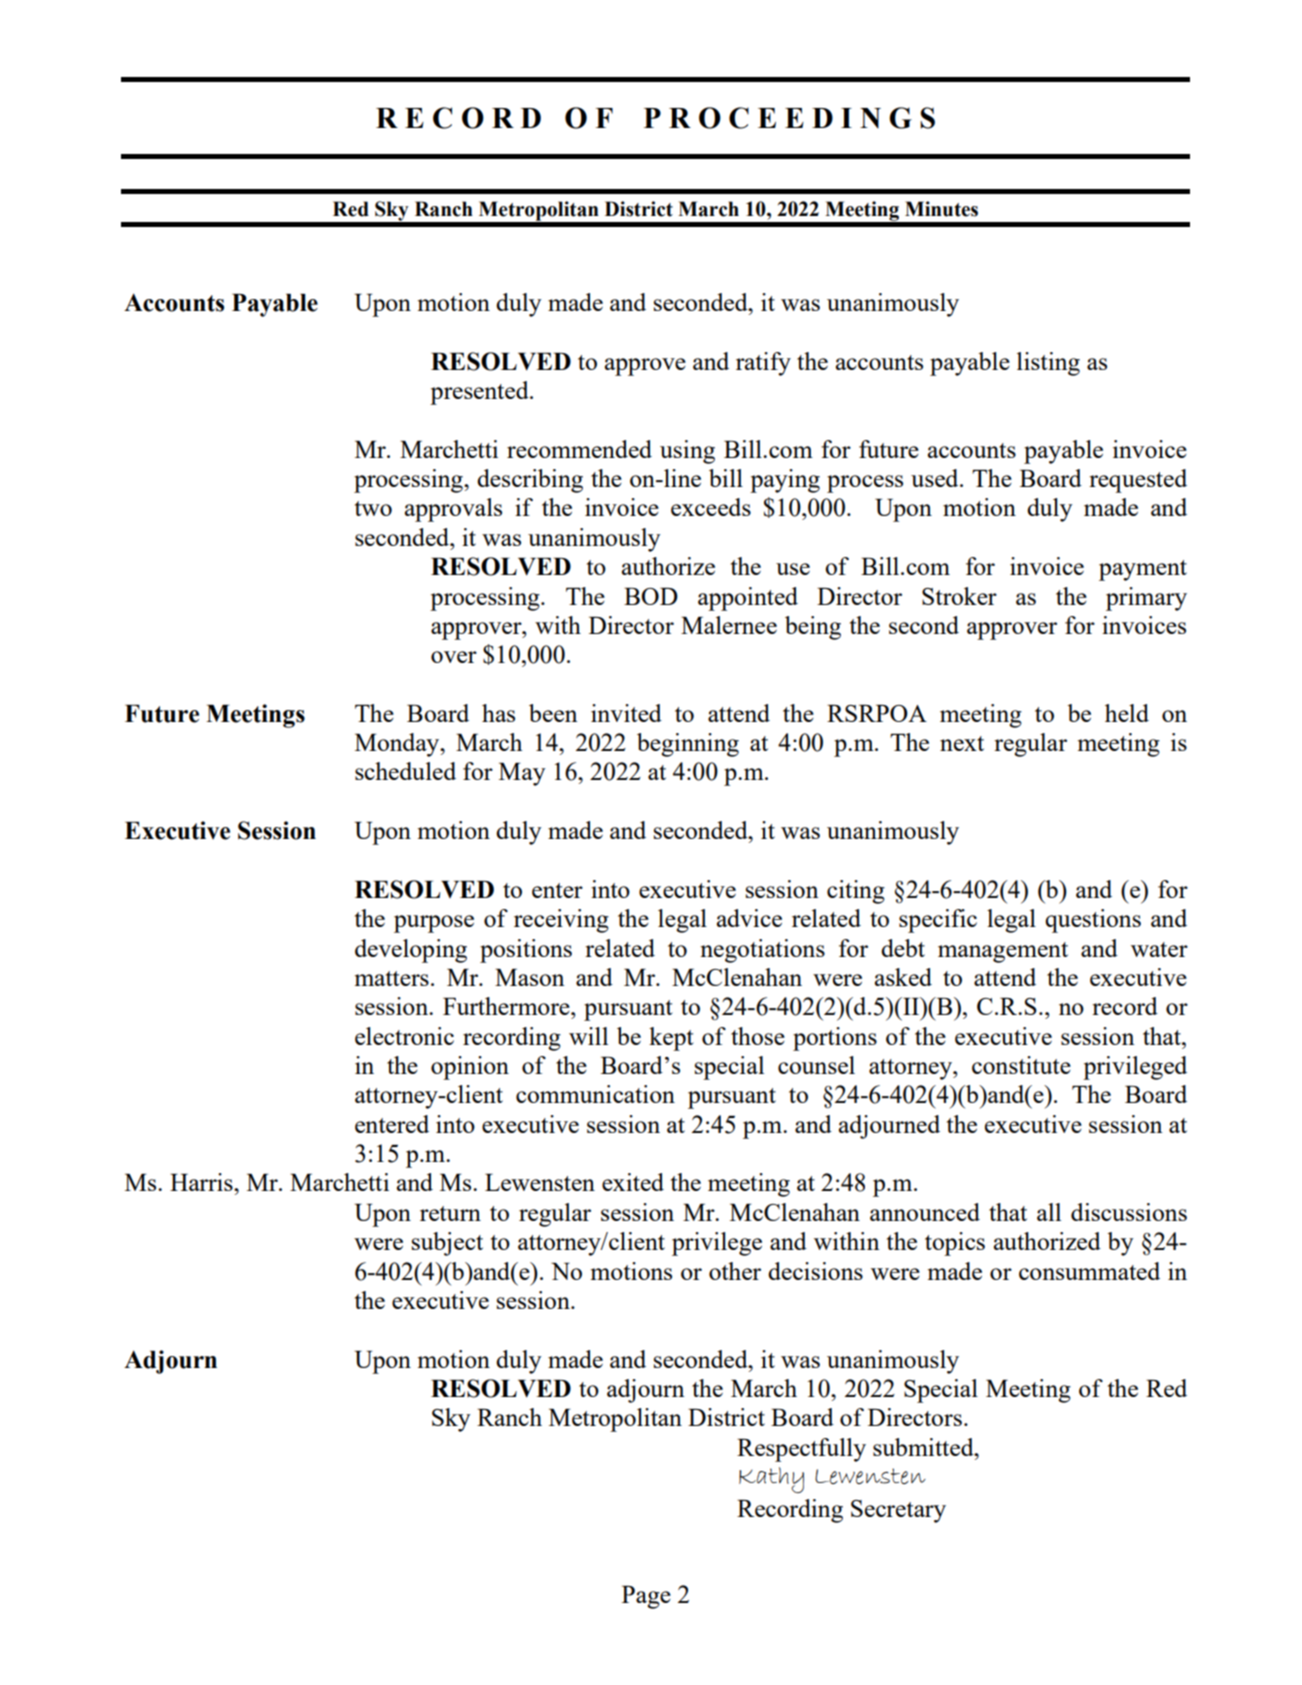 The width and height of the image is (1302, 1685). Describe the element at coordinates (898, 1511) in the image. I see `Secretary` at that location.
